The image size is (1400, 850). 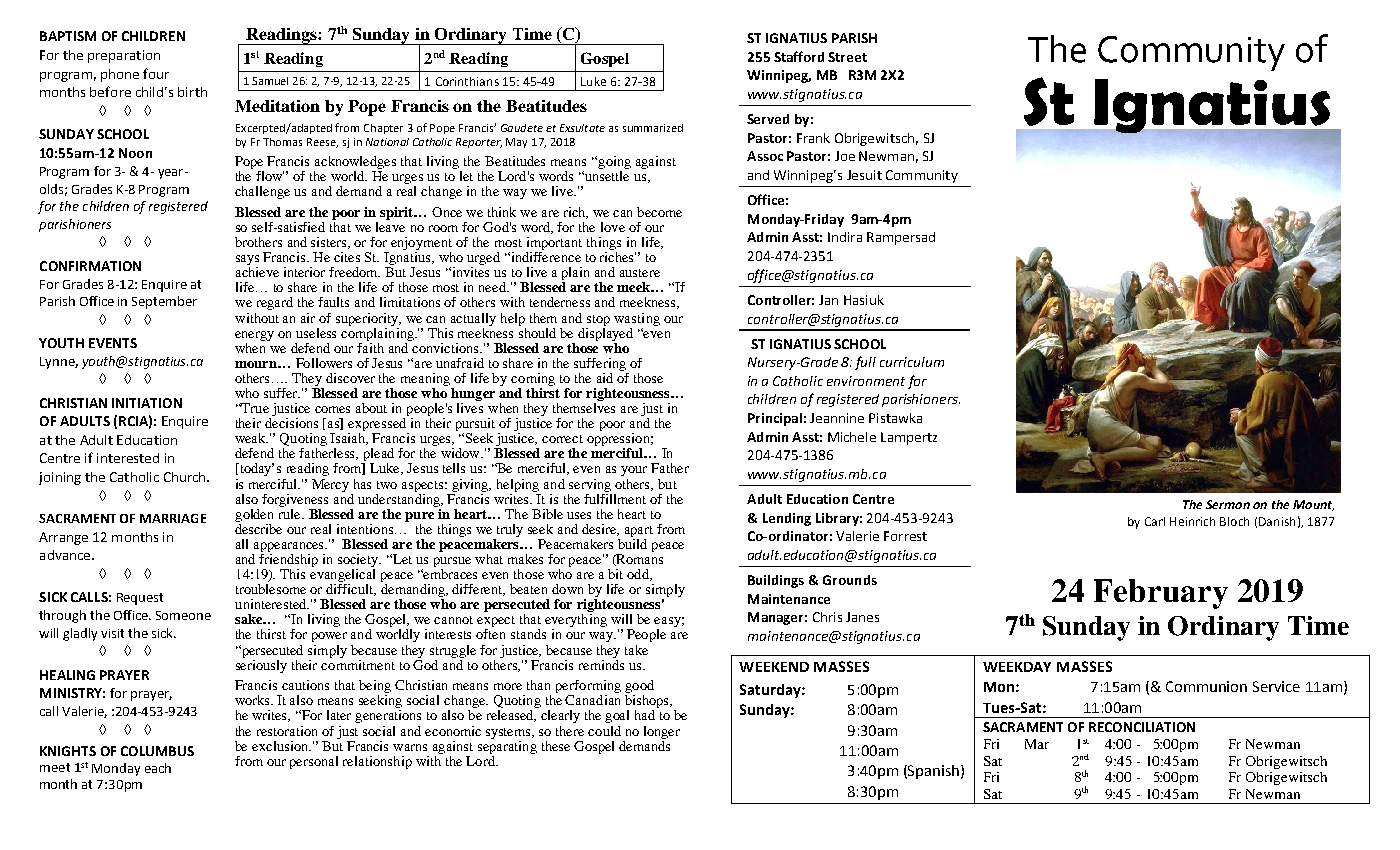 I want to click on Indira, so click(x=845, y=237).
